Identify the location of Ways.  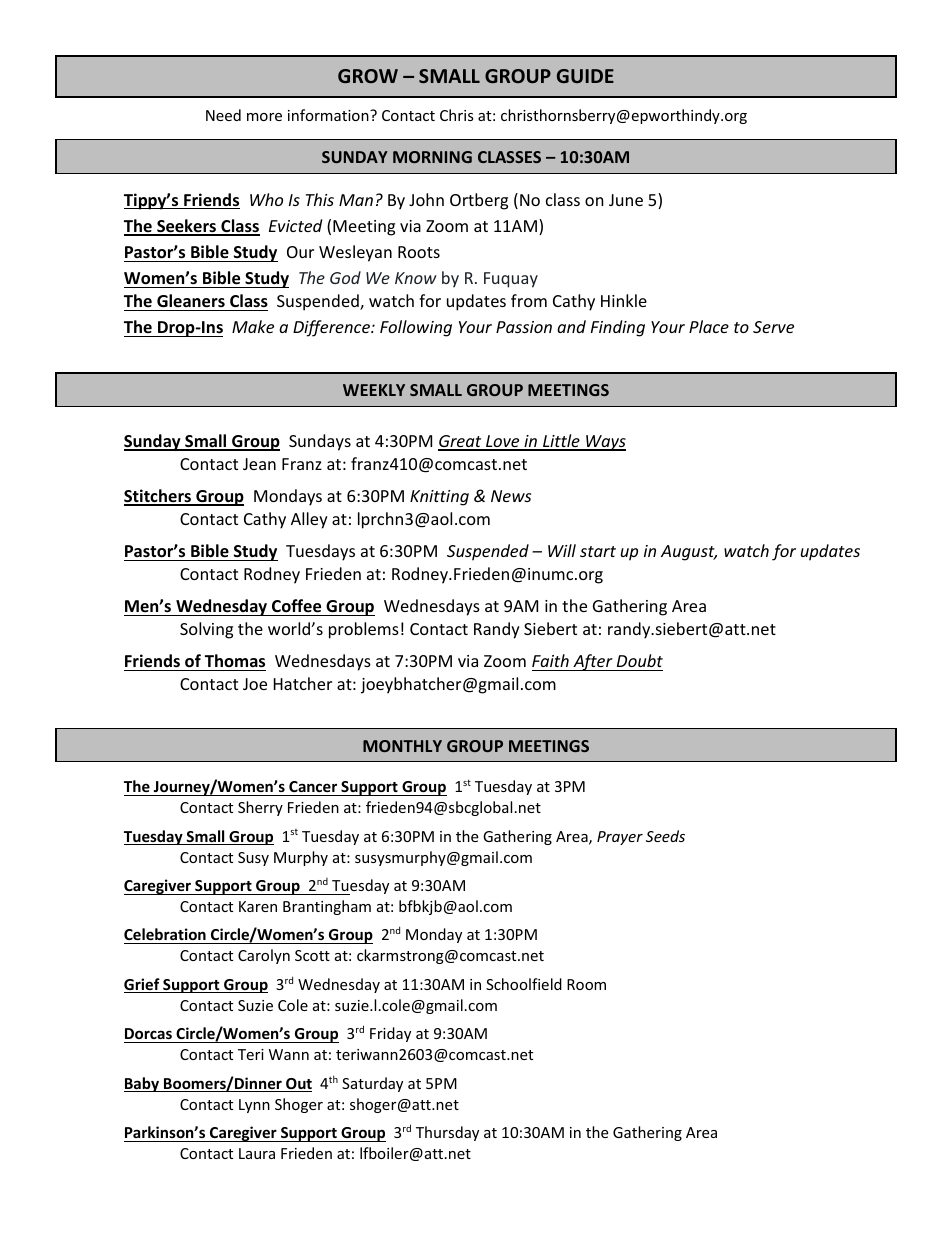
(605, 443).
